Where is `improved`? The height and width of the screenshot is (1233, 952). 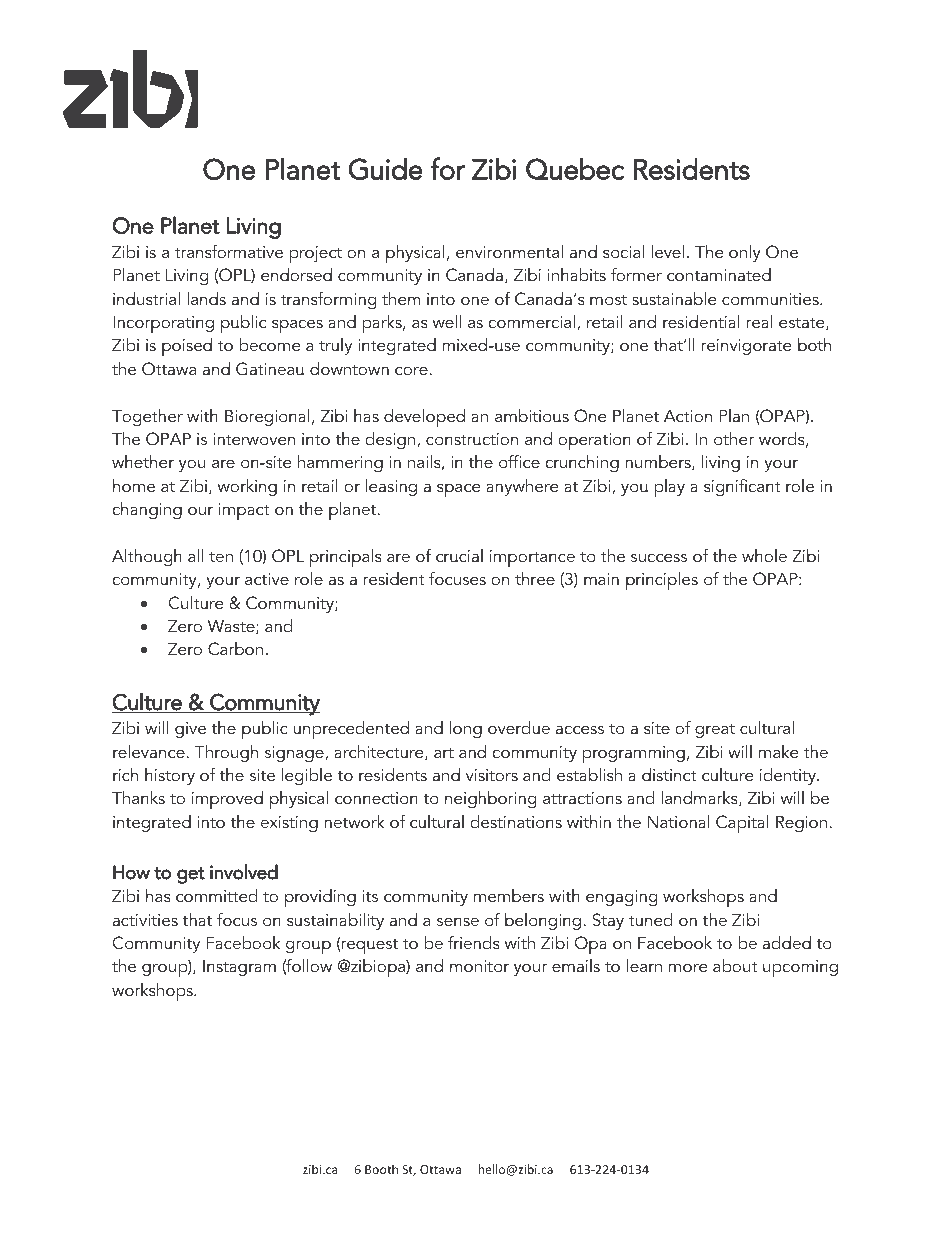
improved is located at coordinates (227, 800).
